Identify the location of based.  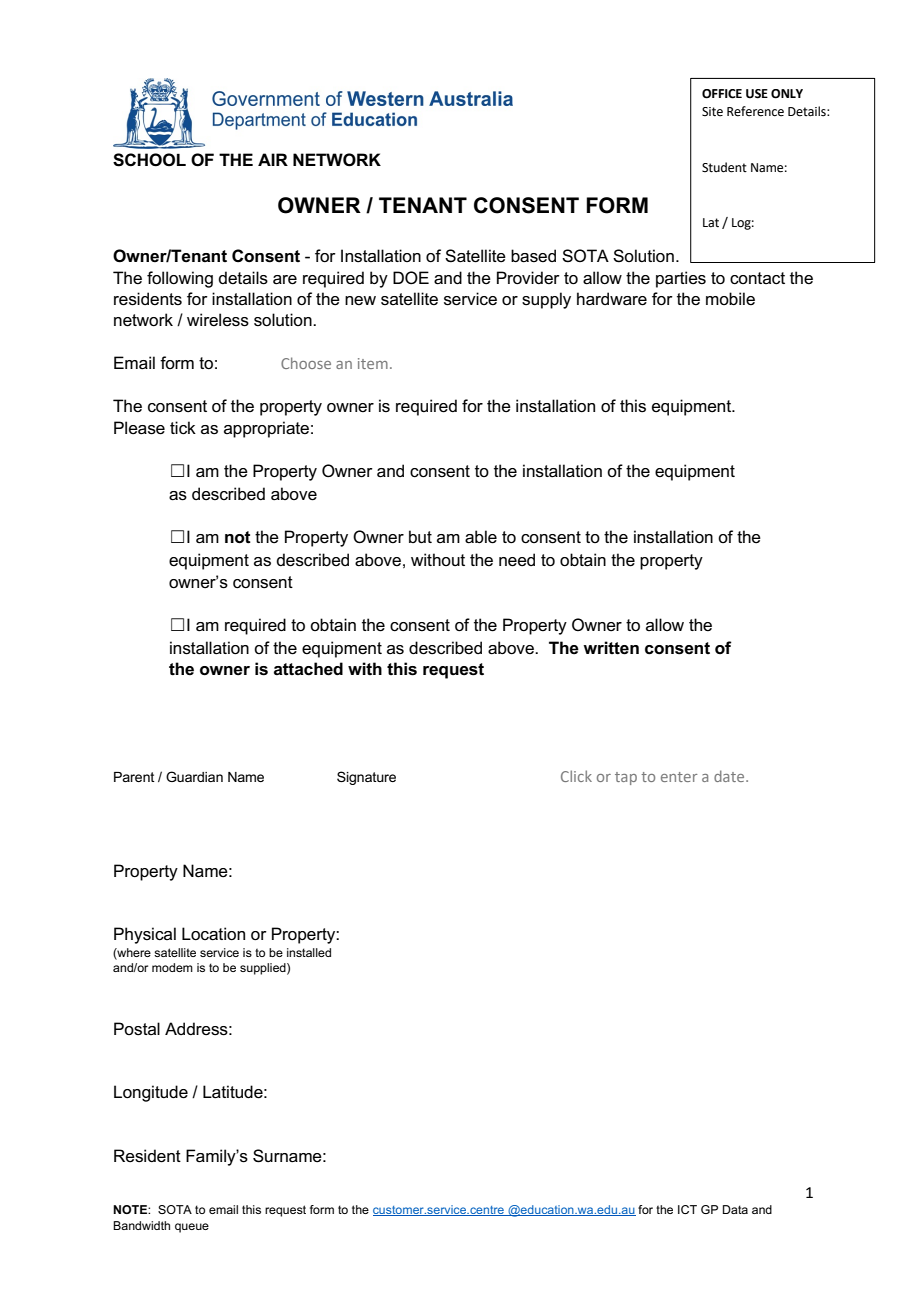
(533, 256).
